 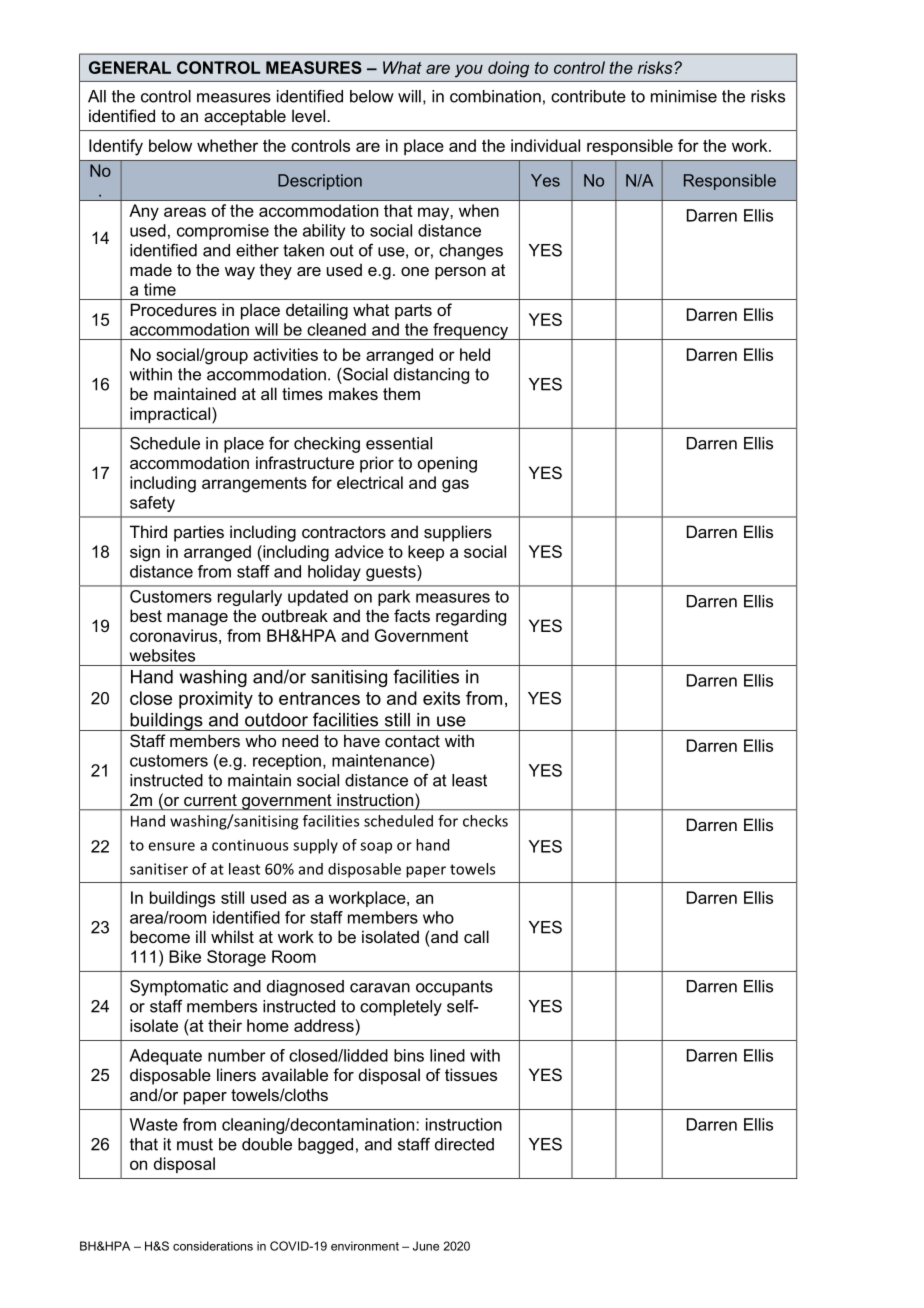 What do you see at coordinates (588, 96) in the screenshot?
I see `contribute` at bounding box center [588, 96].
